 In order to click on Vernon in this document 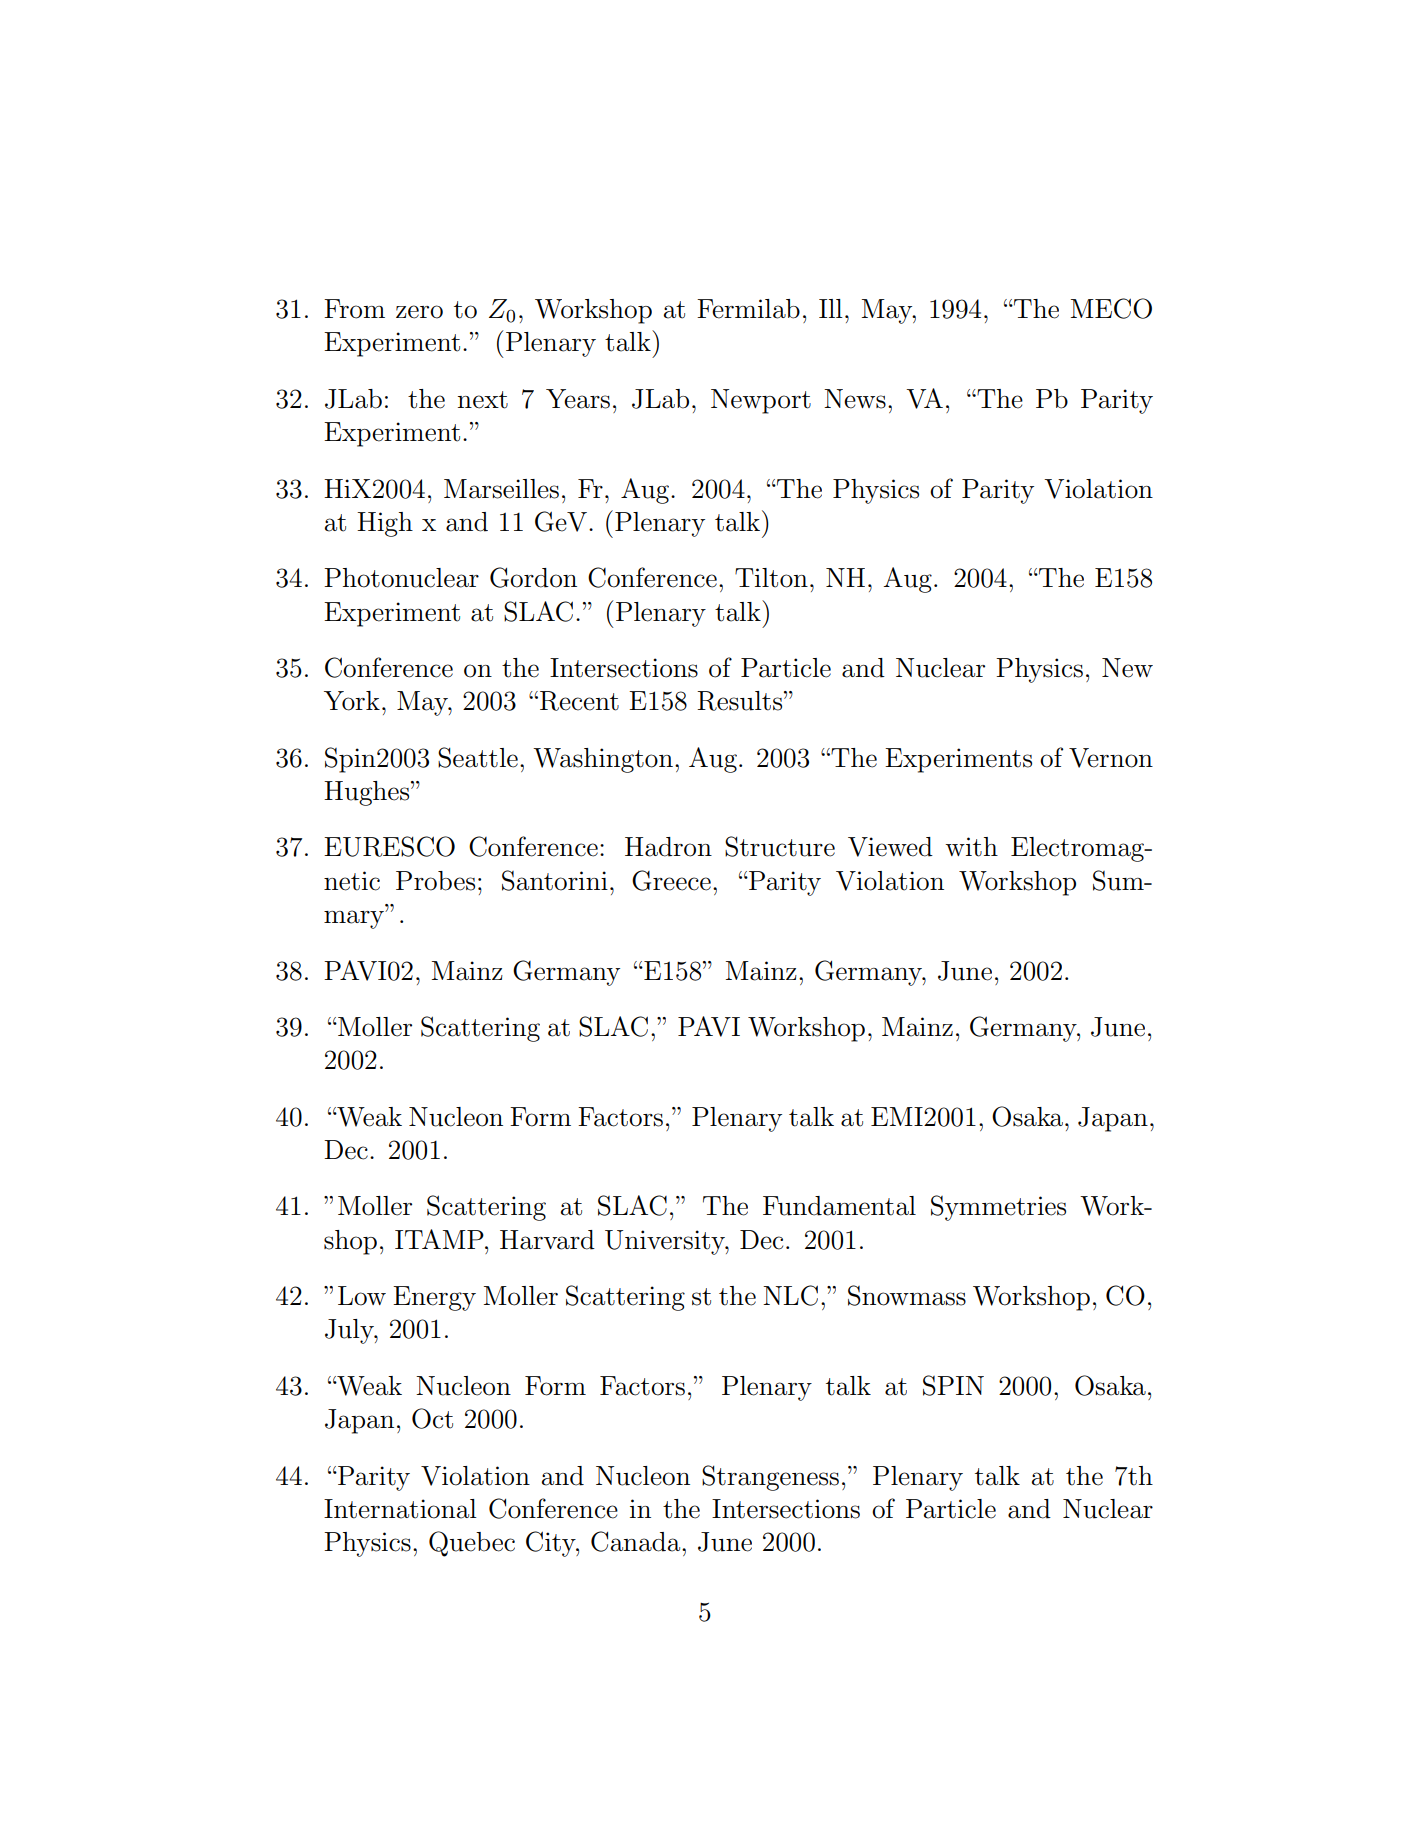, I will do `click(1111, 758)`.
